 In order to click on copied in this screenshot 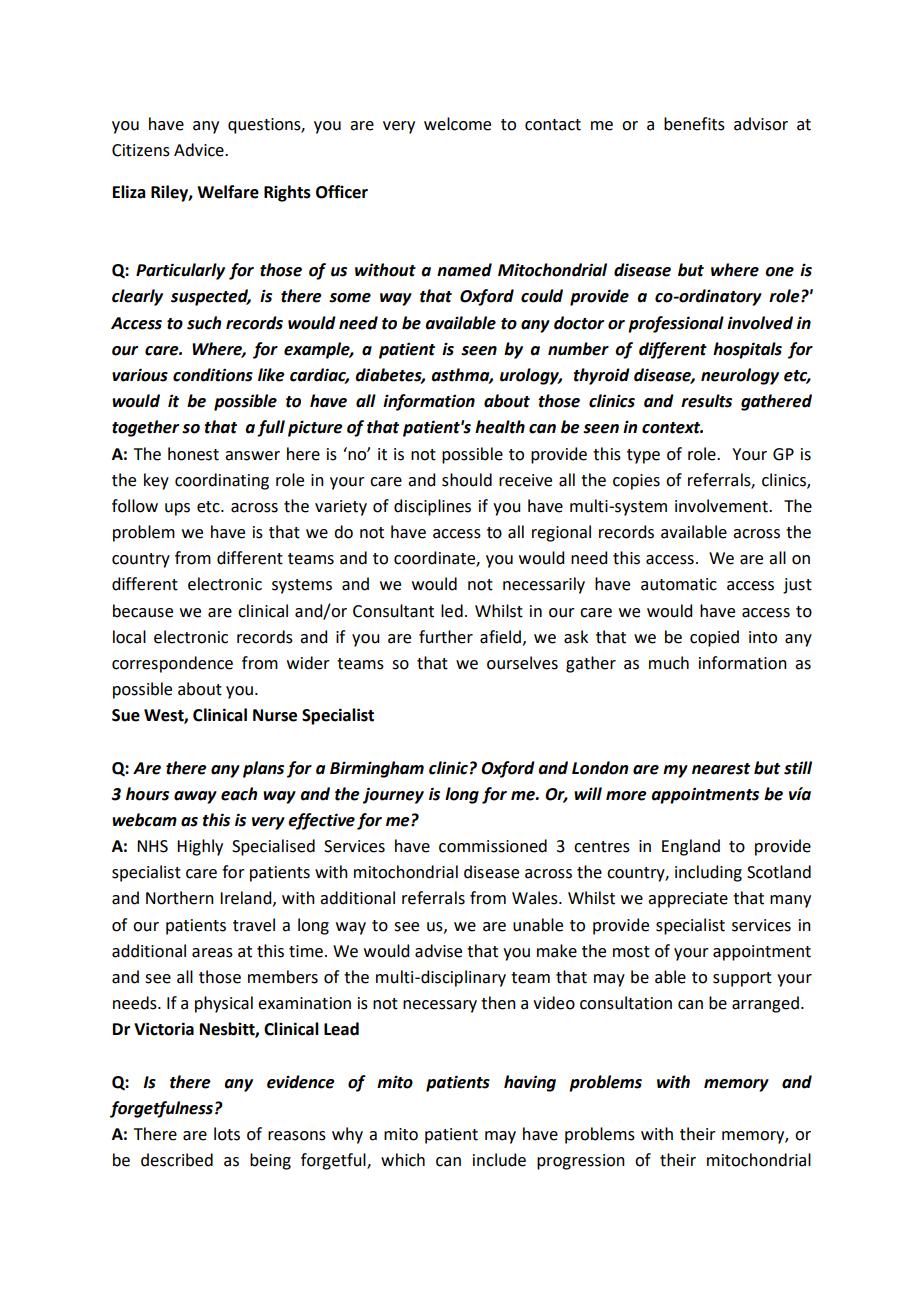, I will do `click(714, 638)`.
